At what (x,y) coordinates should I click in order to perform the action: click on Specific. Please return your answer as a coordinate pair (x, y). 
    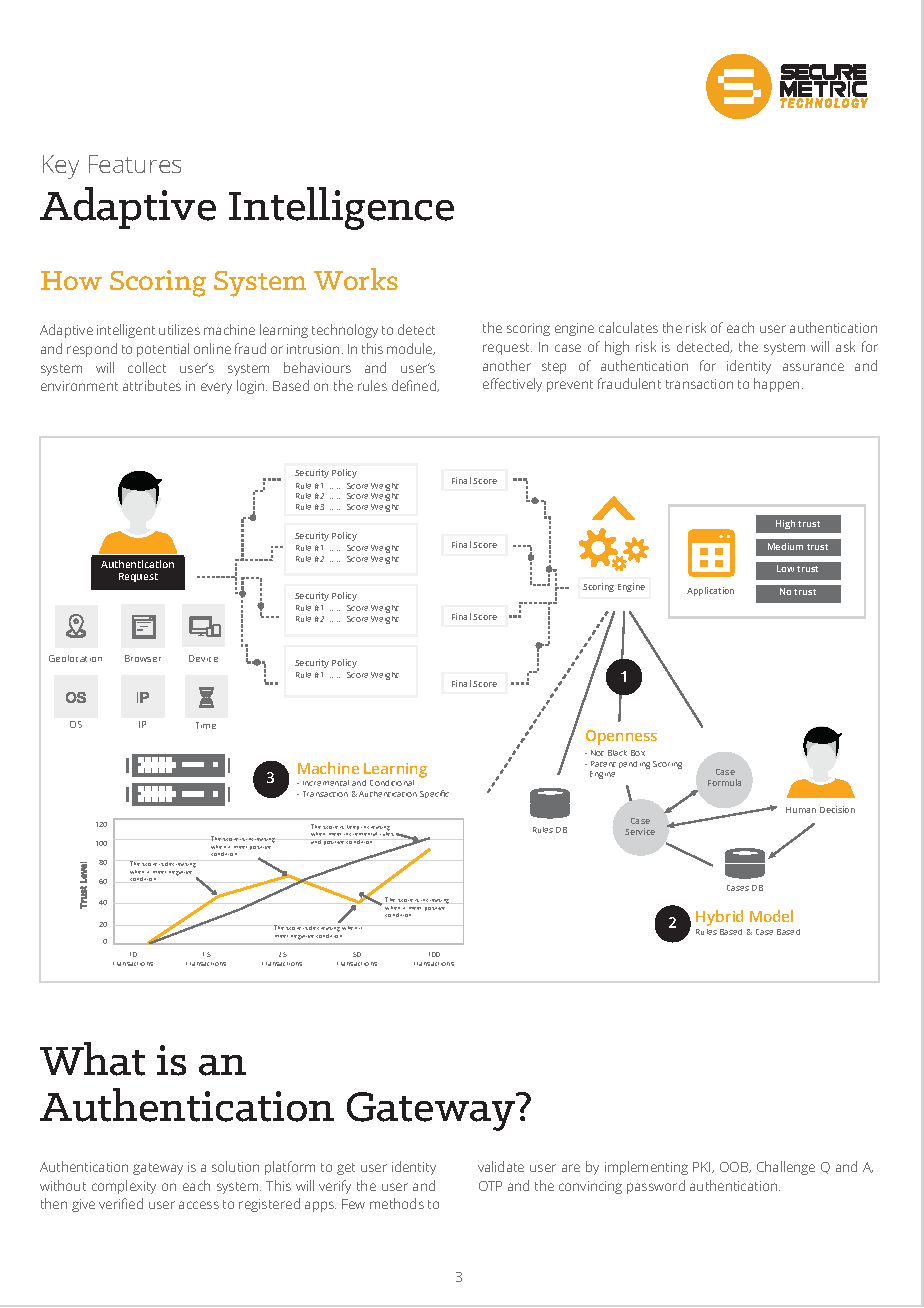
    Looking at the image, I should click on (434, 794).
